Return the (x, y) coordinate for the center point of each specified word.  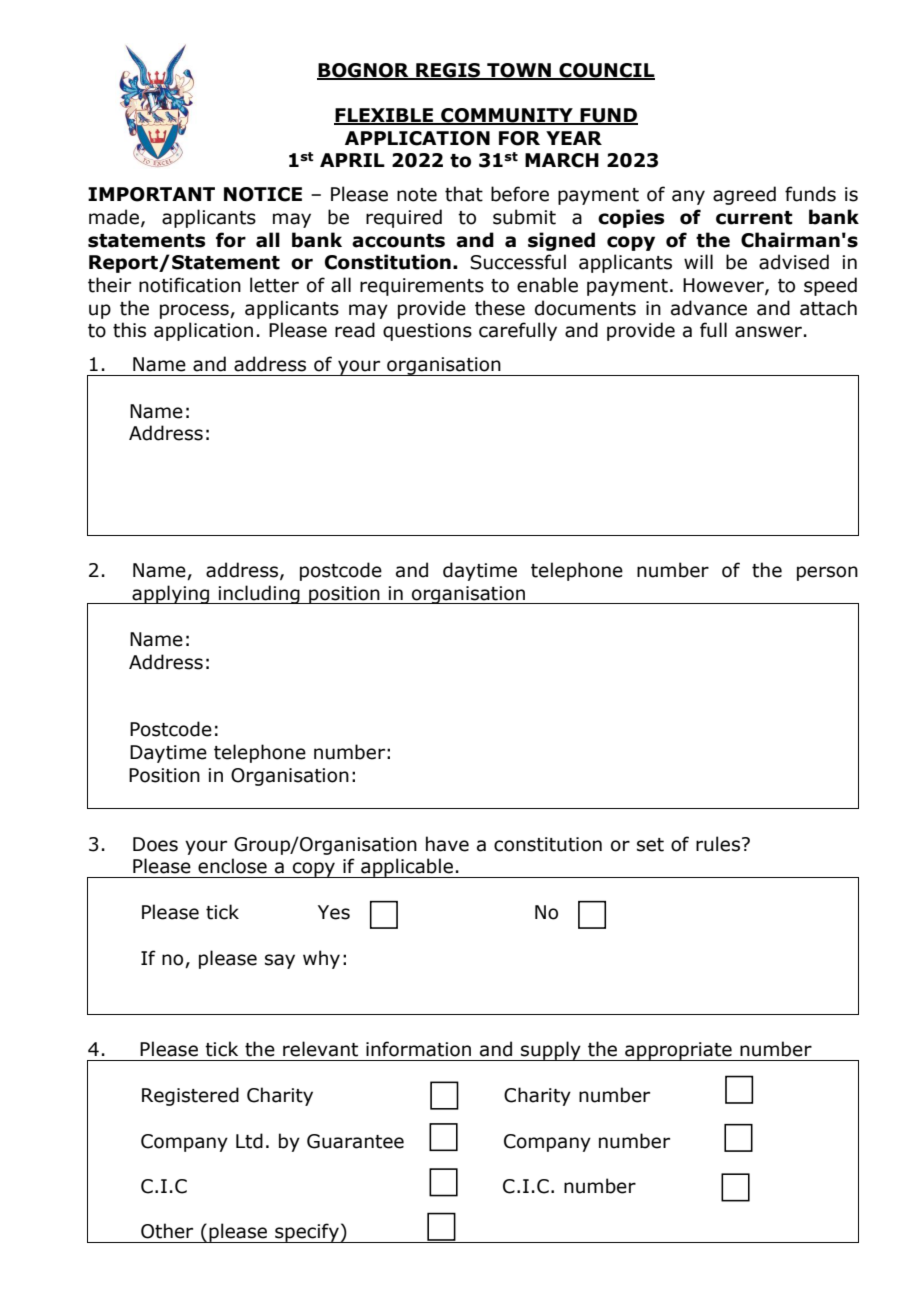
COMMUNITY (507, 116)
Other (167, 1231)
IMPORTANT (151, 194)
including (259, 594)
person (827, 573)
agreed (744, 195)
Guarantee (355, 1141)
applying (171, 594)
